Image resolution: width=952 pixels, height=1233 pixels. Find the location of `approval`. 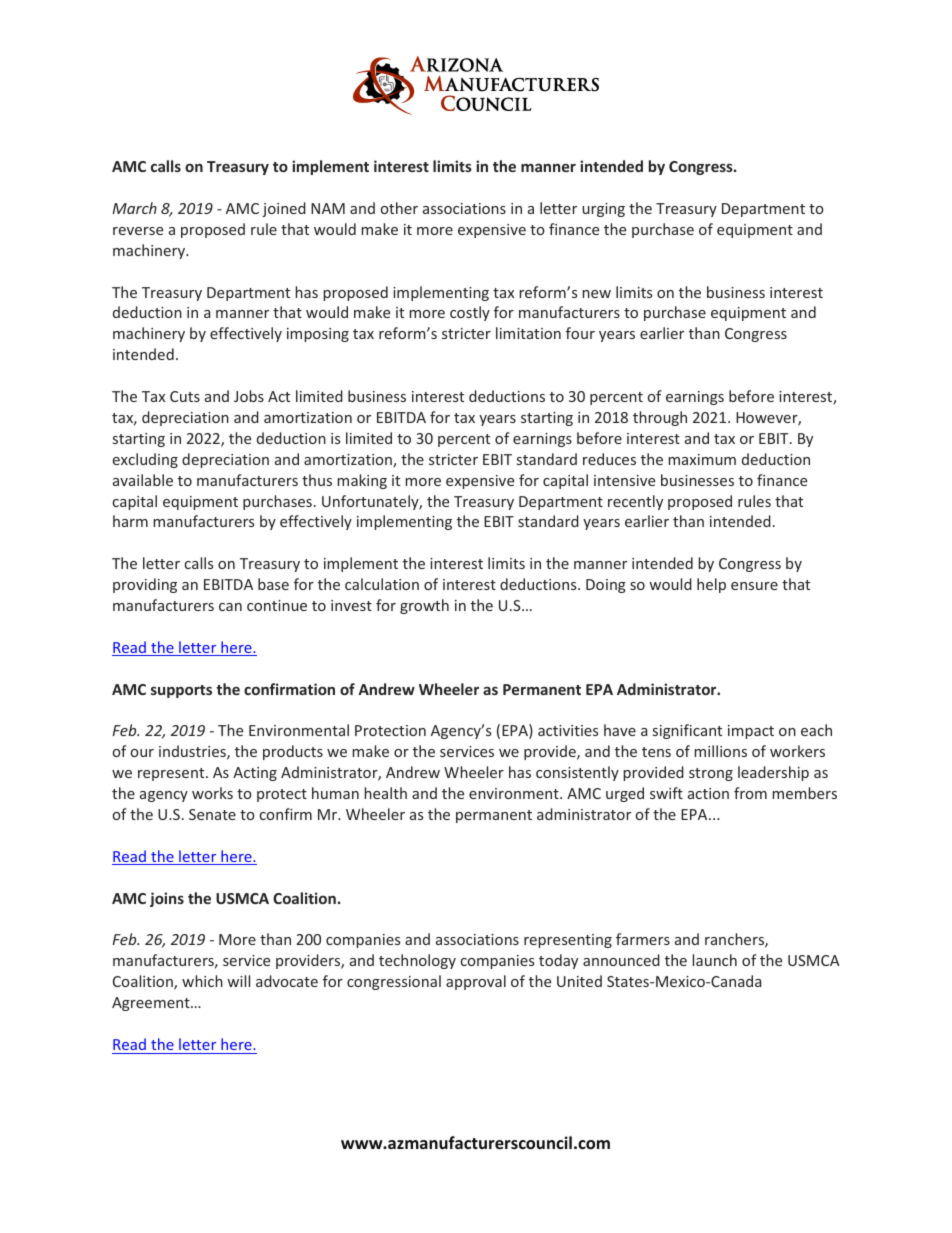

approval is located at coordinates (476, 982).
